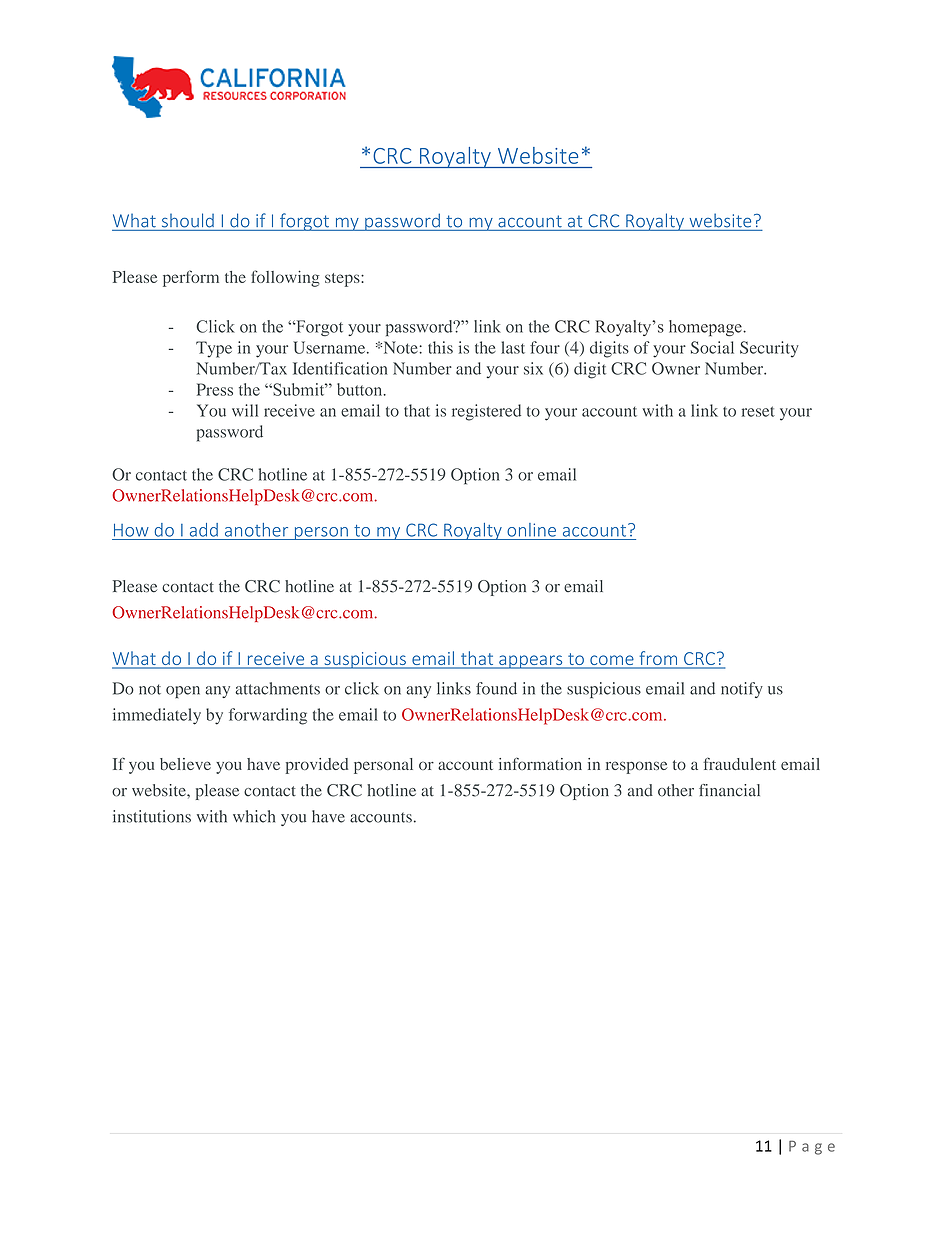  Describe the element at coordinates (254, 816) in the image. I see `which` at that location.
